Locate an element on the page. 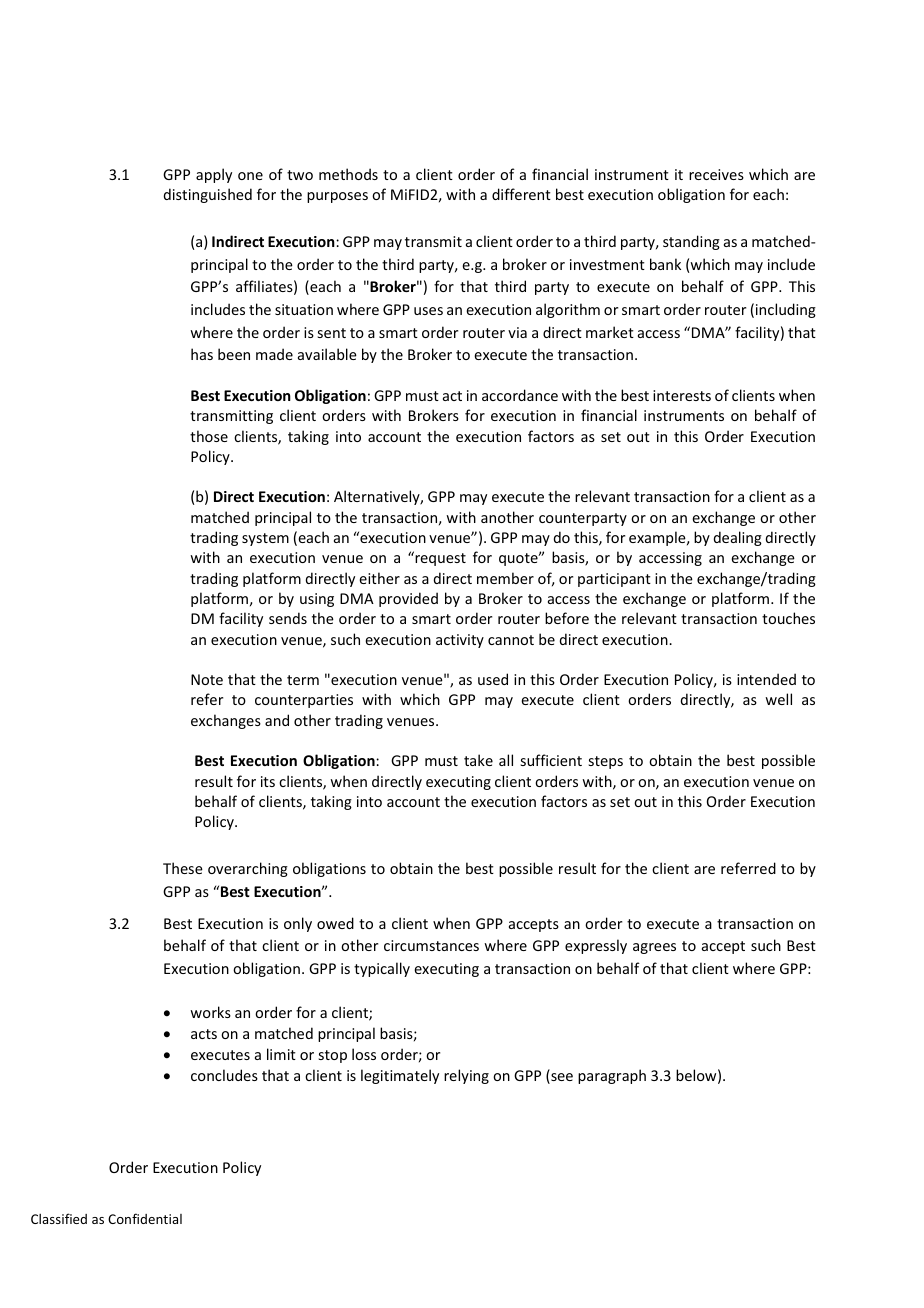 The height and width of the document is (1308, 924). used is located at coordinates (493, 679).
